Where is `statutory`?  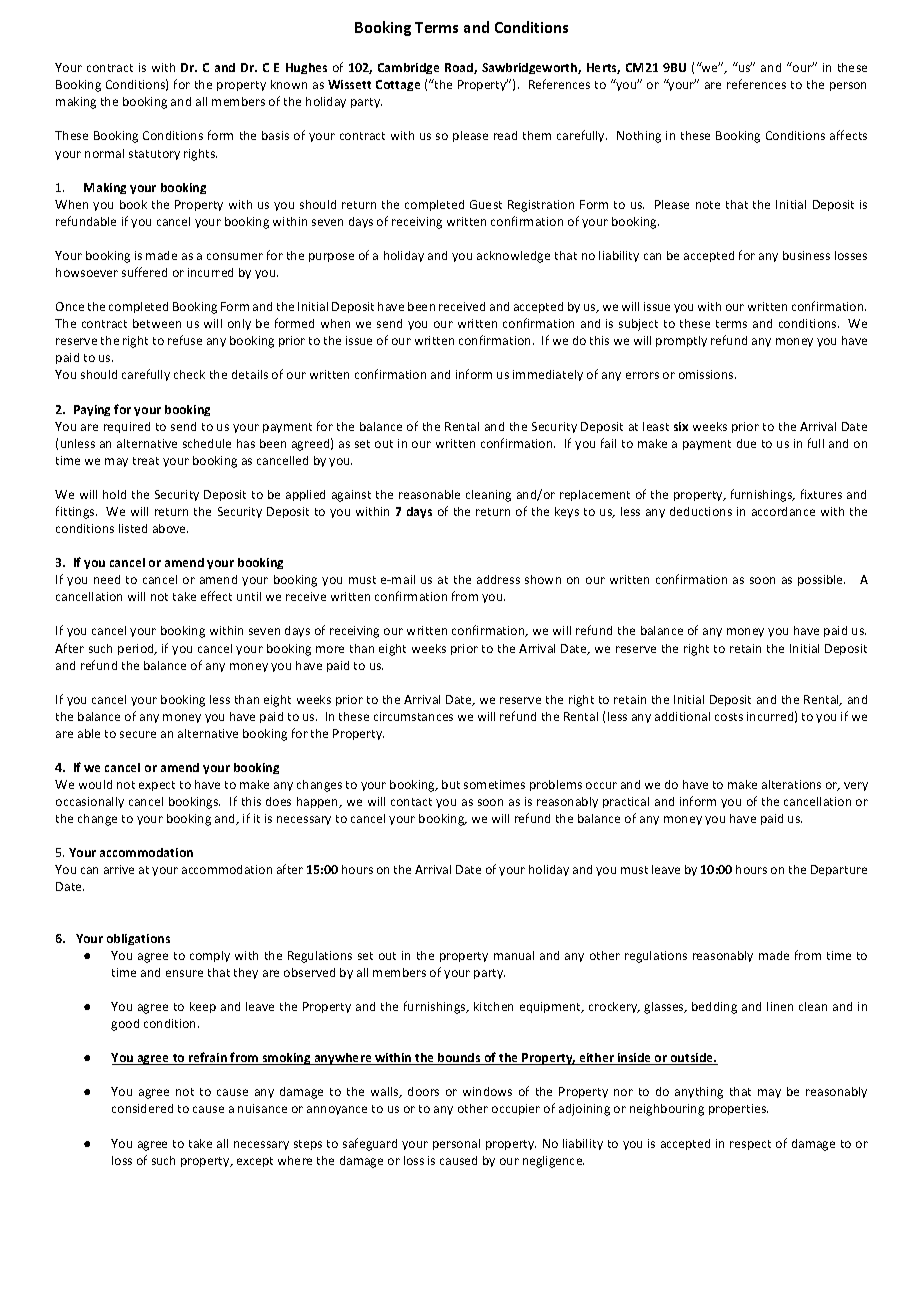 statutory is located at coordinates (154, 155).
